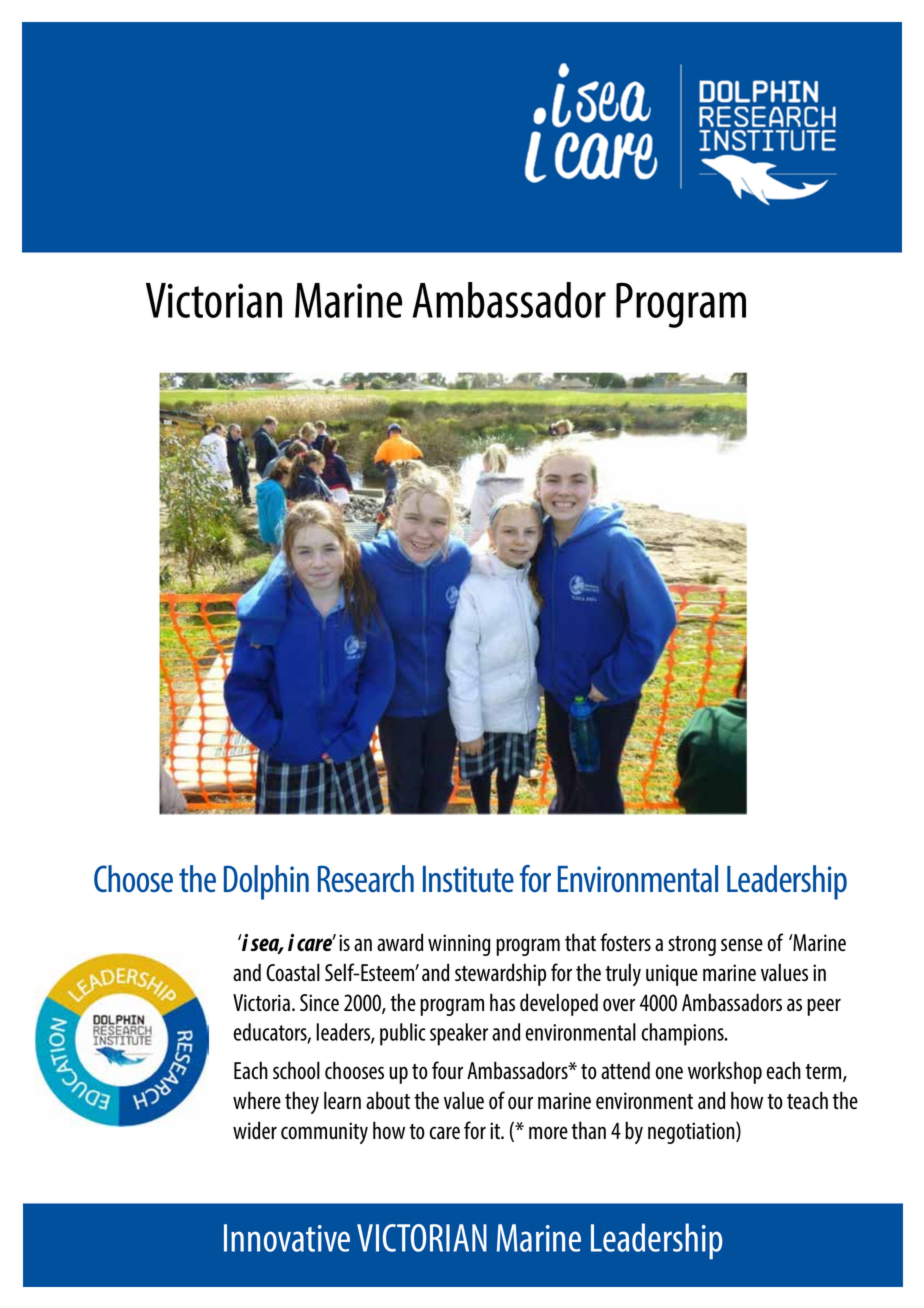  What do you see at coordinates (692, 1132) in the screenshot?
I see `negotiation` at bounding box center [692, 1132].
